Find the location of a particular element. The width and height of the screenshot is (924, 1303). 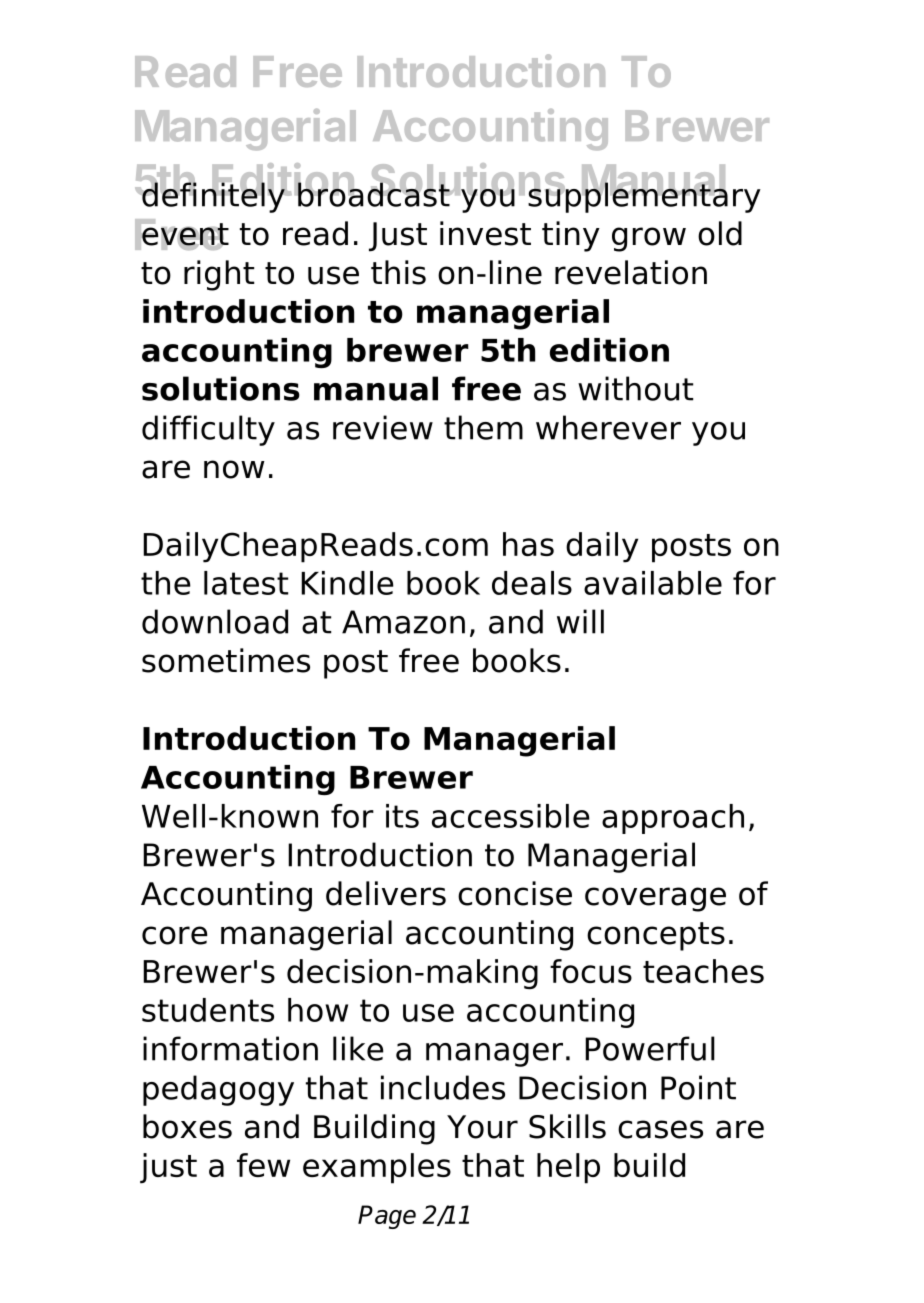

will is located at coordinates (580, 621).
